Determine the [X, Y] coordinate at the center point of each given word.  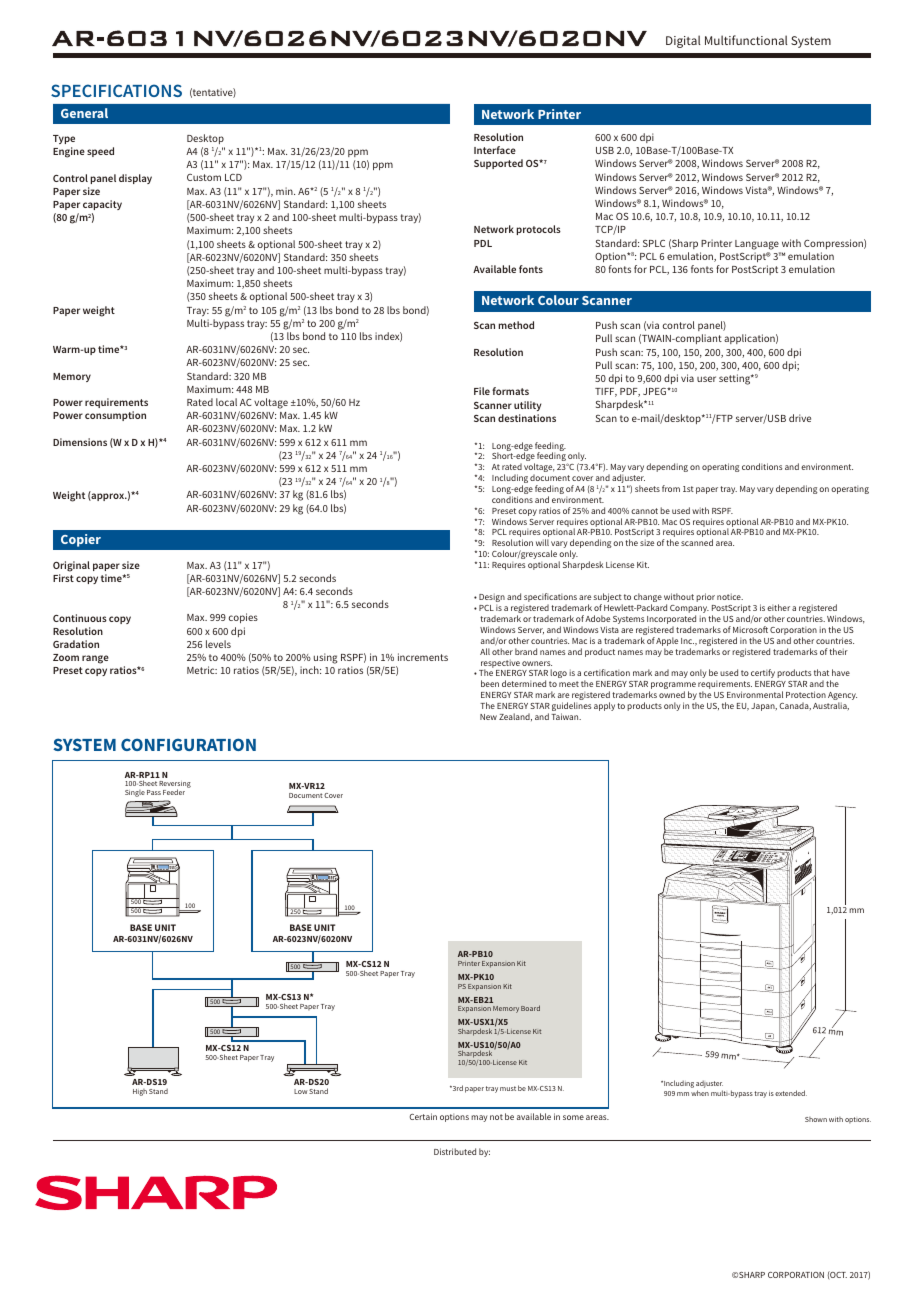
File [482, 391]
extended [791, 1093]
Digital [683, 41]
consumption [115, 416]
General [84, 113]
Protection [806, 694]
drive [800, 418]
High [140, 1092]
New [488, 717]
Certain [423, 1116]
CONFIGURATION [188, 744]
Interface [495, 150]
